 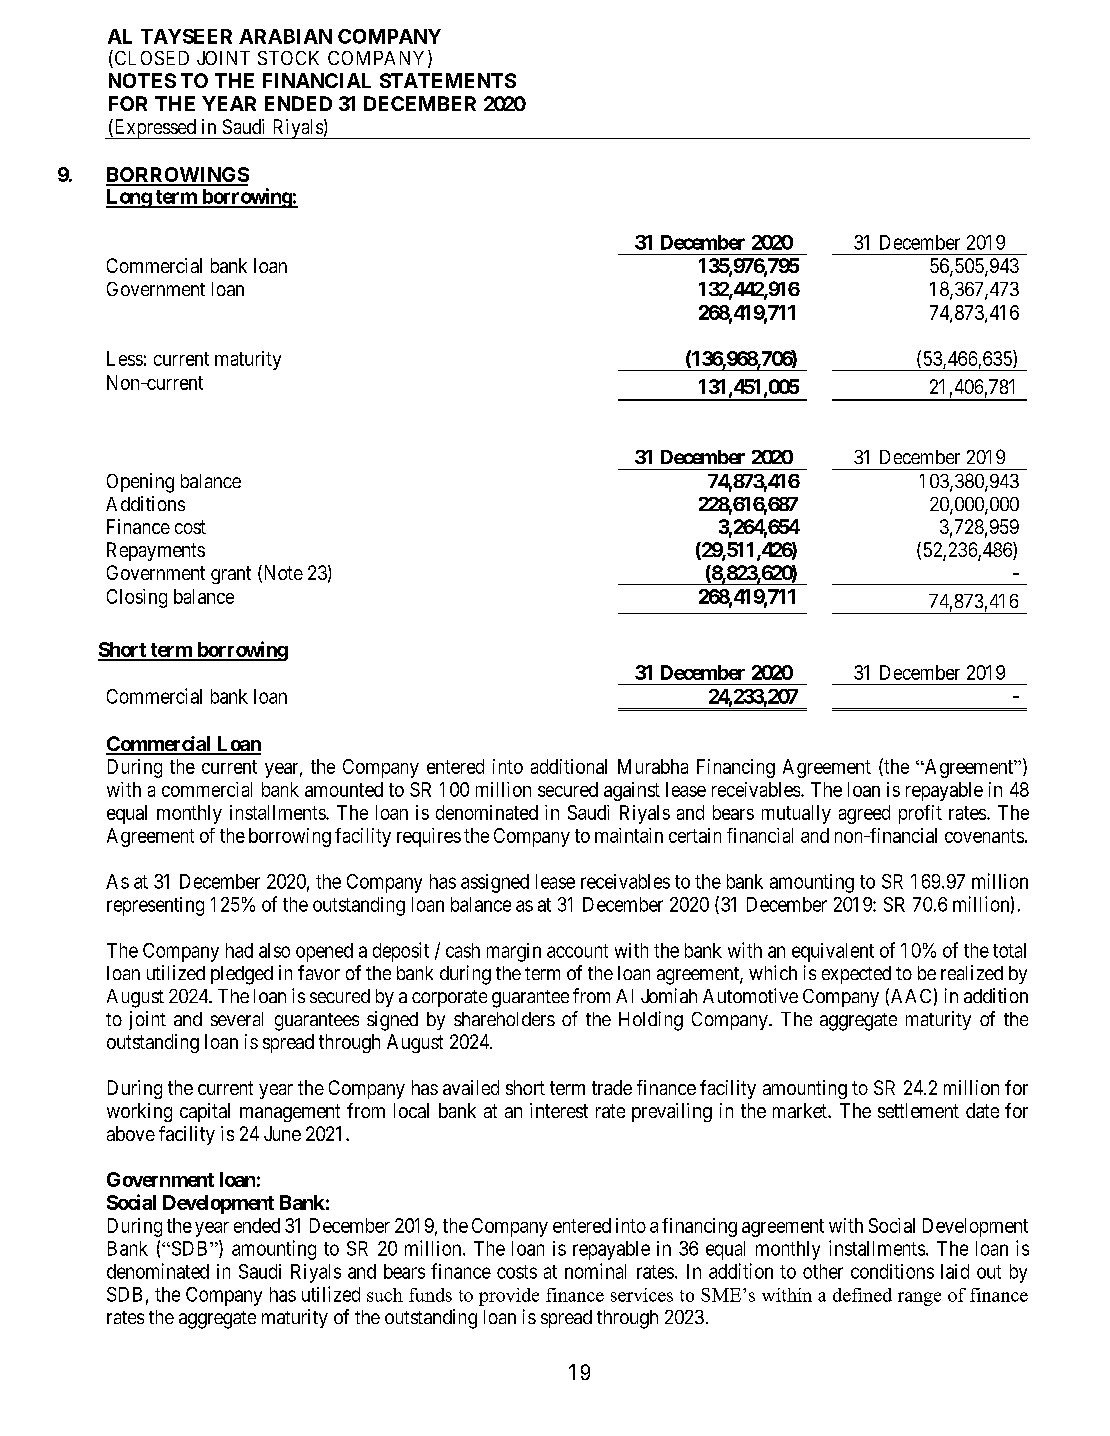 What do you see at coordinates (448, 80) in the document?
I see `STATEMENTS` at bounding box center [448, 80].
